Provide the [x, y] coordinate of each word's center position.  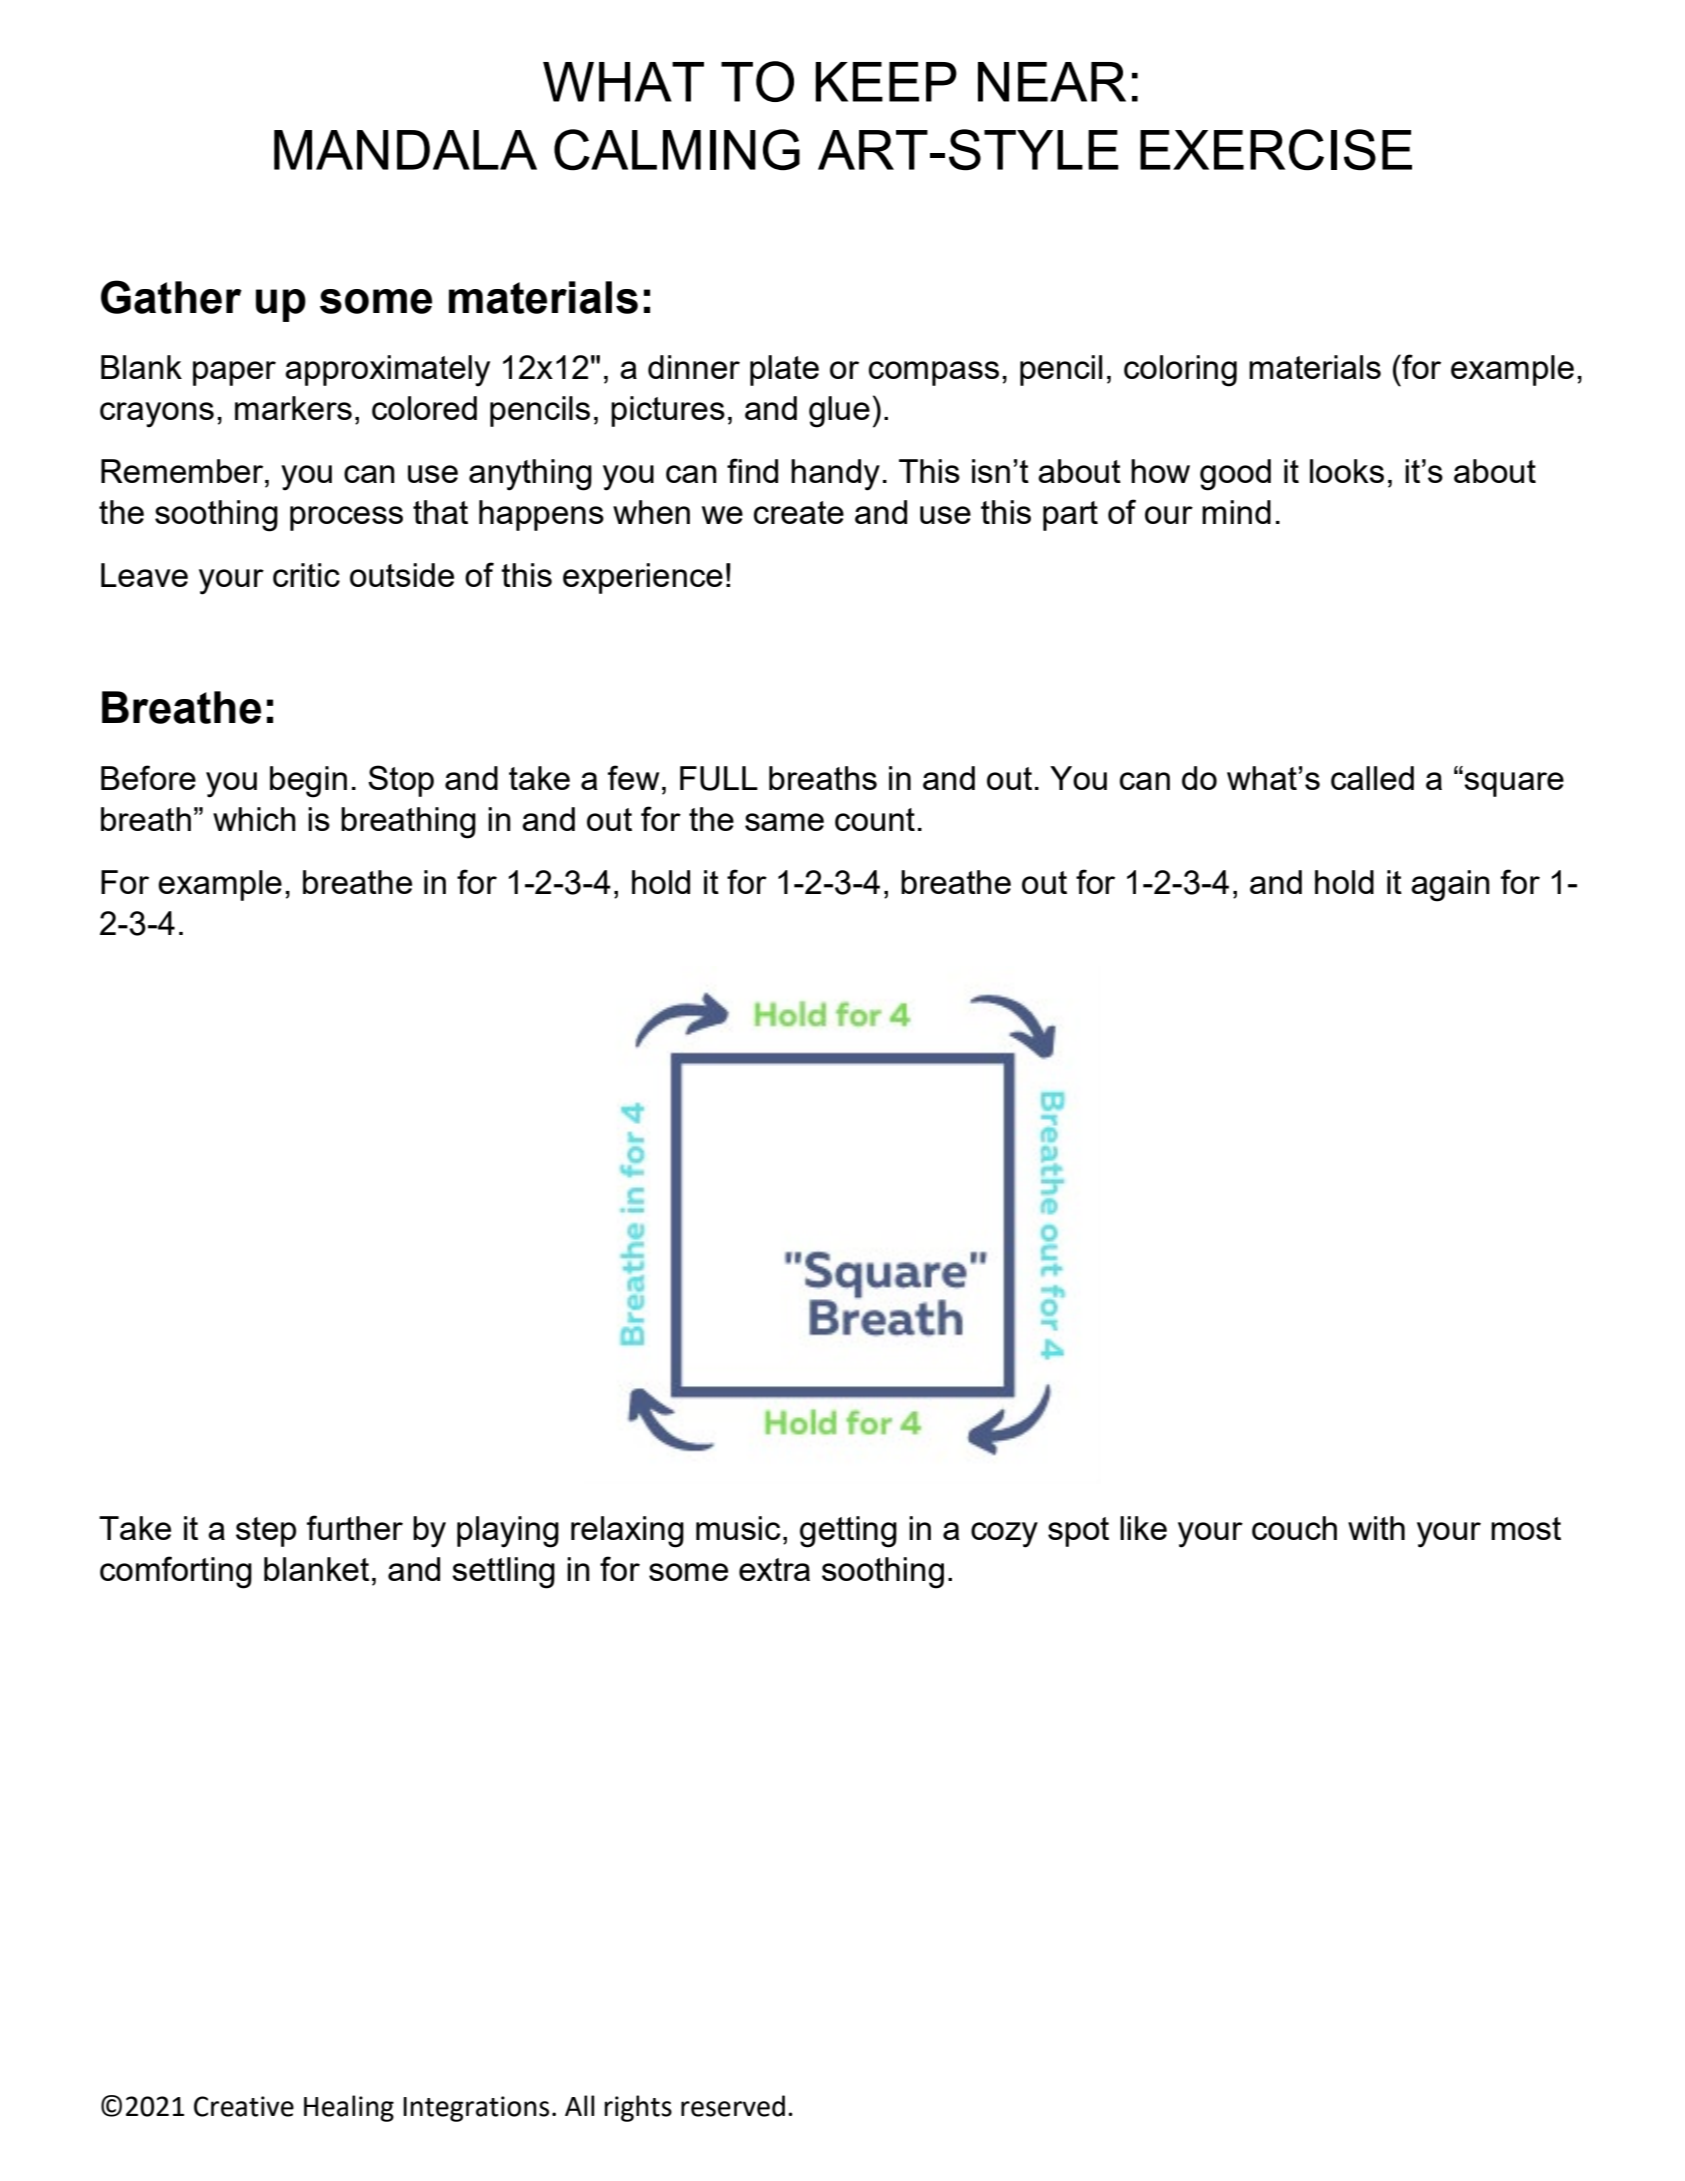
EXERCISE [1276, 150]
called [1372, 778]
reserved [733, 2106]
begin [308, 782]
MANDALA [405, 150]
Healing [349, 2108]
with [1376, 1528]
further [355, 1527]
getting [848, 1532]
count [875, 819]
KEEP [886, 82]
